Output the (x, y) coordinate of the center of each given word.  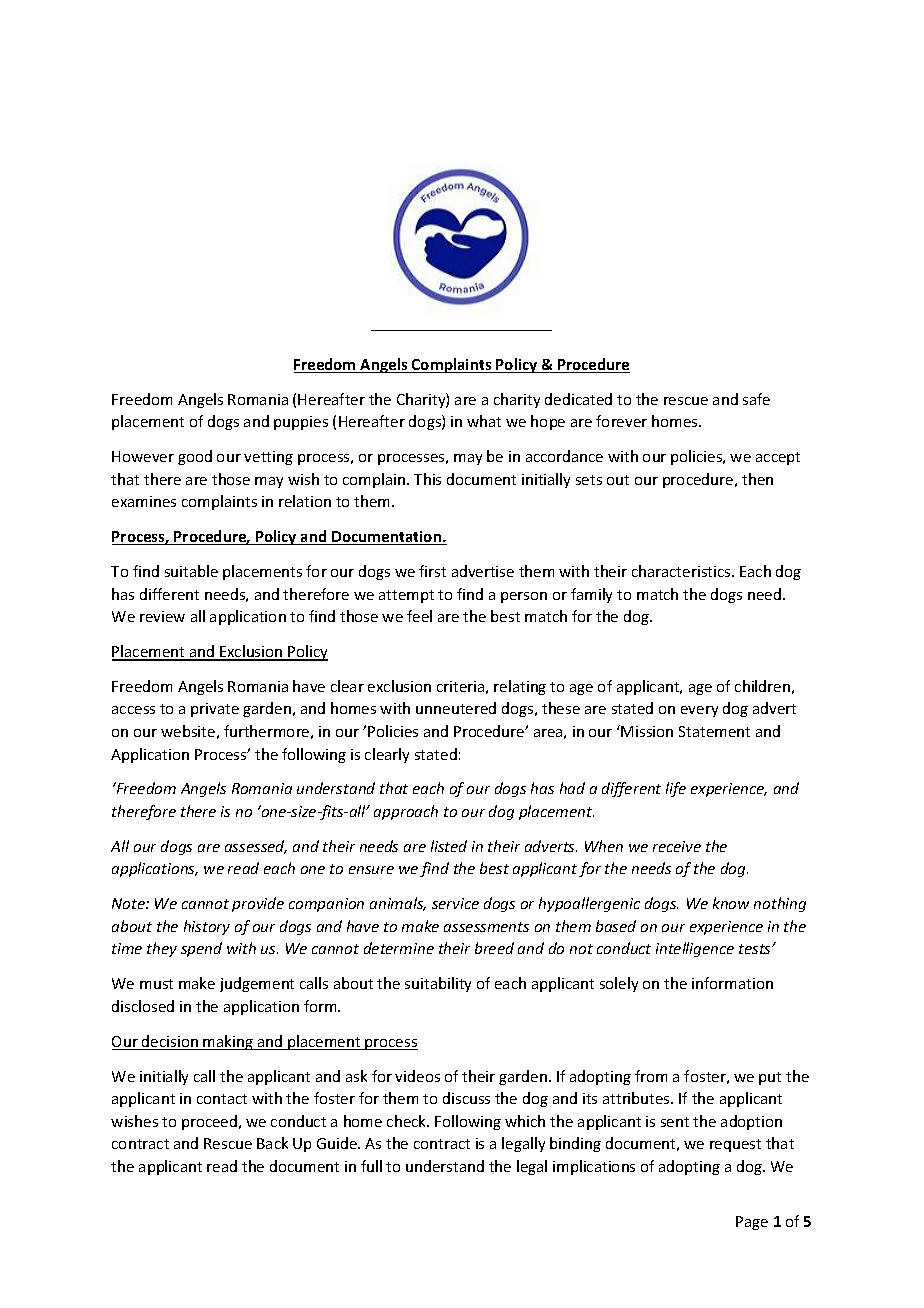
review (162, 616)
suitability (438, 984)
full (371, 1166)
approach (406, 812)
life (676, 789)
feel (419, 616)
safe (756, 399)
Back (272, 1143)
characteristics (682, 571)
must (156, 984)
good (195, 457)
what (484, 421)
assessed (256, 847)
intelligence (695, 949)
